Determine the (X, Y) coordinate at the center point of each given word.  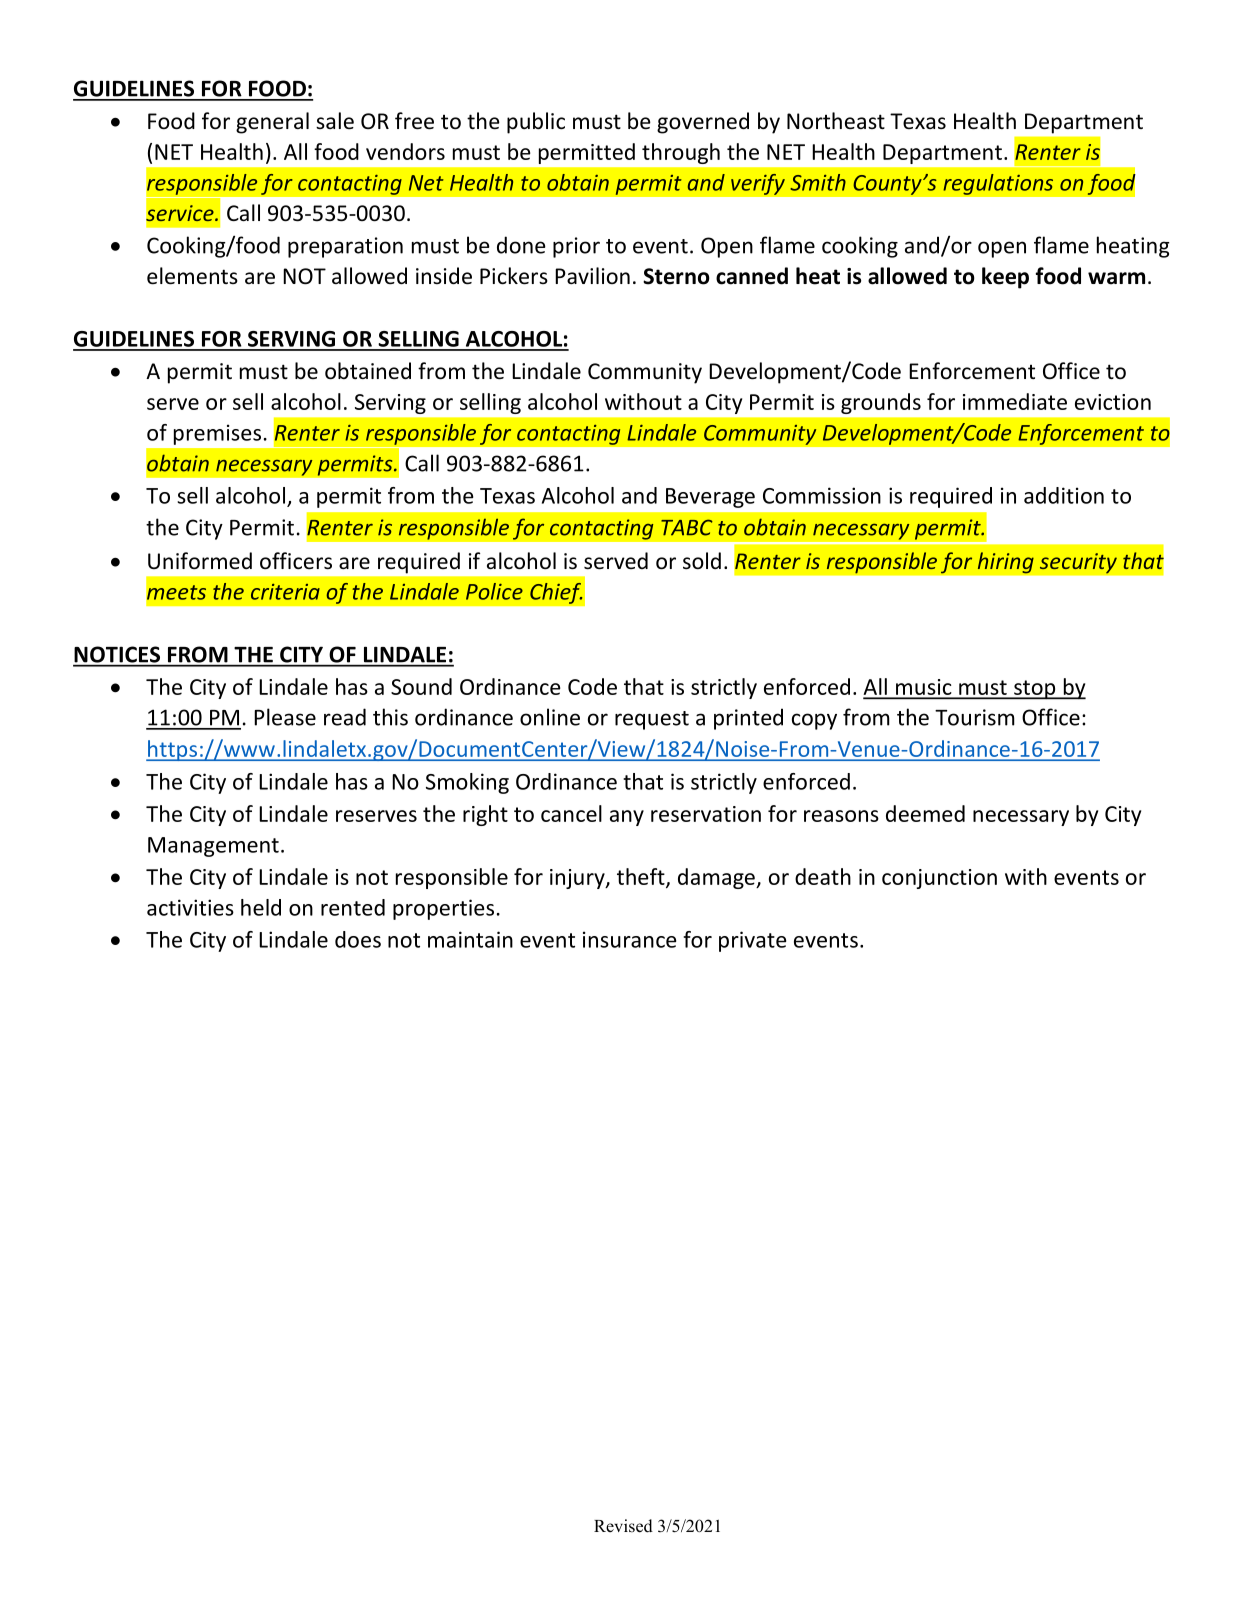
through (681, 153)
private (752, 941)
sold (702, 561)
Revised (623, 1526)
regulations (998, 184)
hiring (1005, 563)
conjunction (939, 879)
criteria (285, 592)
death (823, 876)
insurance (629, 939)
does (358, 939)
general (272, 123)
